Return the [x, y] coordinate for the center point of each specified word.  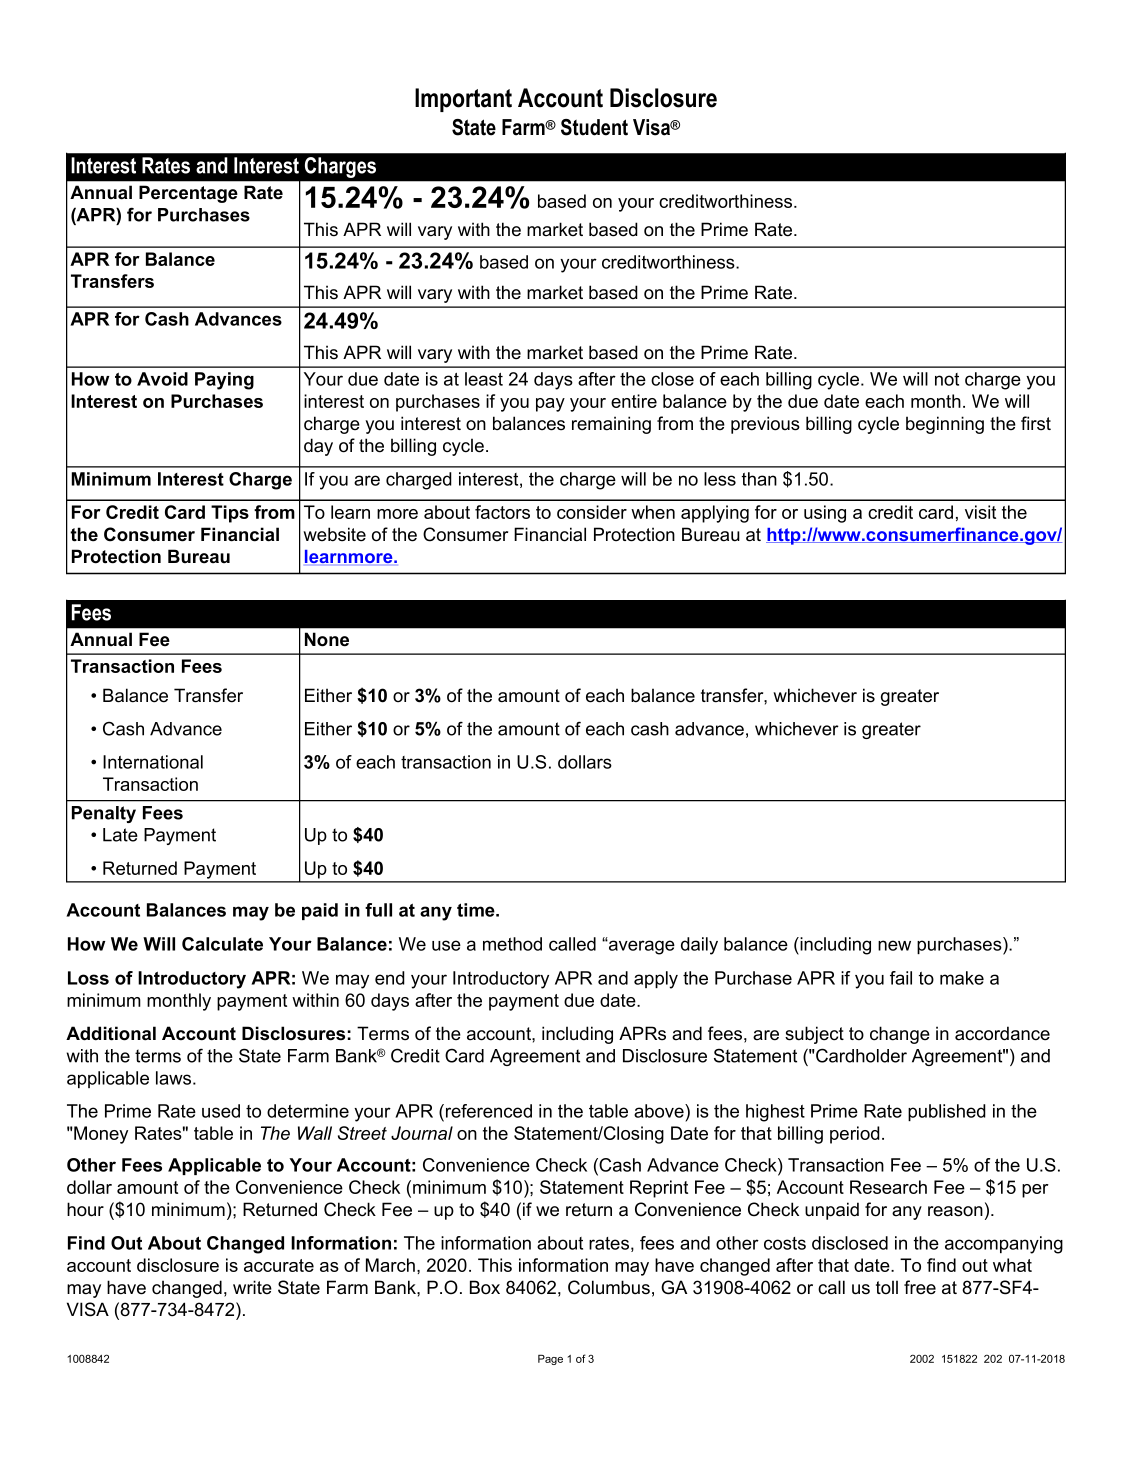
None [327, 639]
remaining [611, 425]
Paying [224, 381]
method [512, 944]
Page [550, 1359]
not [947, 379]
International [153, 762]
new [894, 945]
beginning [945, 425]
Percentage [188, 194]
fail [901, 978]
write [252, 1287]
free [920, 1287]
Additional [111, 1033]
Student [594, 127]
